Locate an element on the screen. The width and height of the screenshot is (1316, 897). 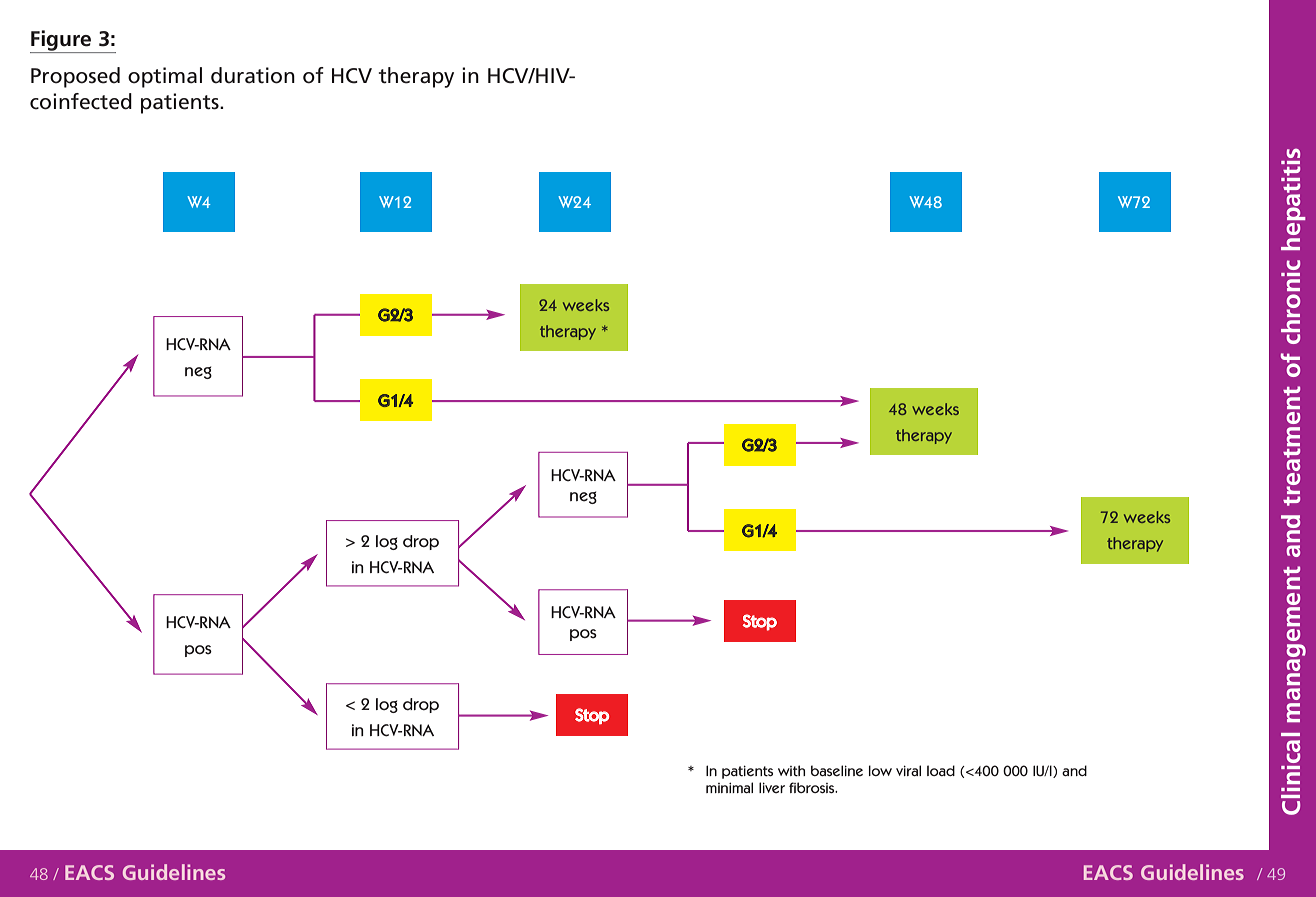
duration is located at coordinates (253, 75).
